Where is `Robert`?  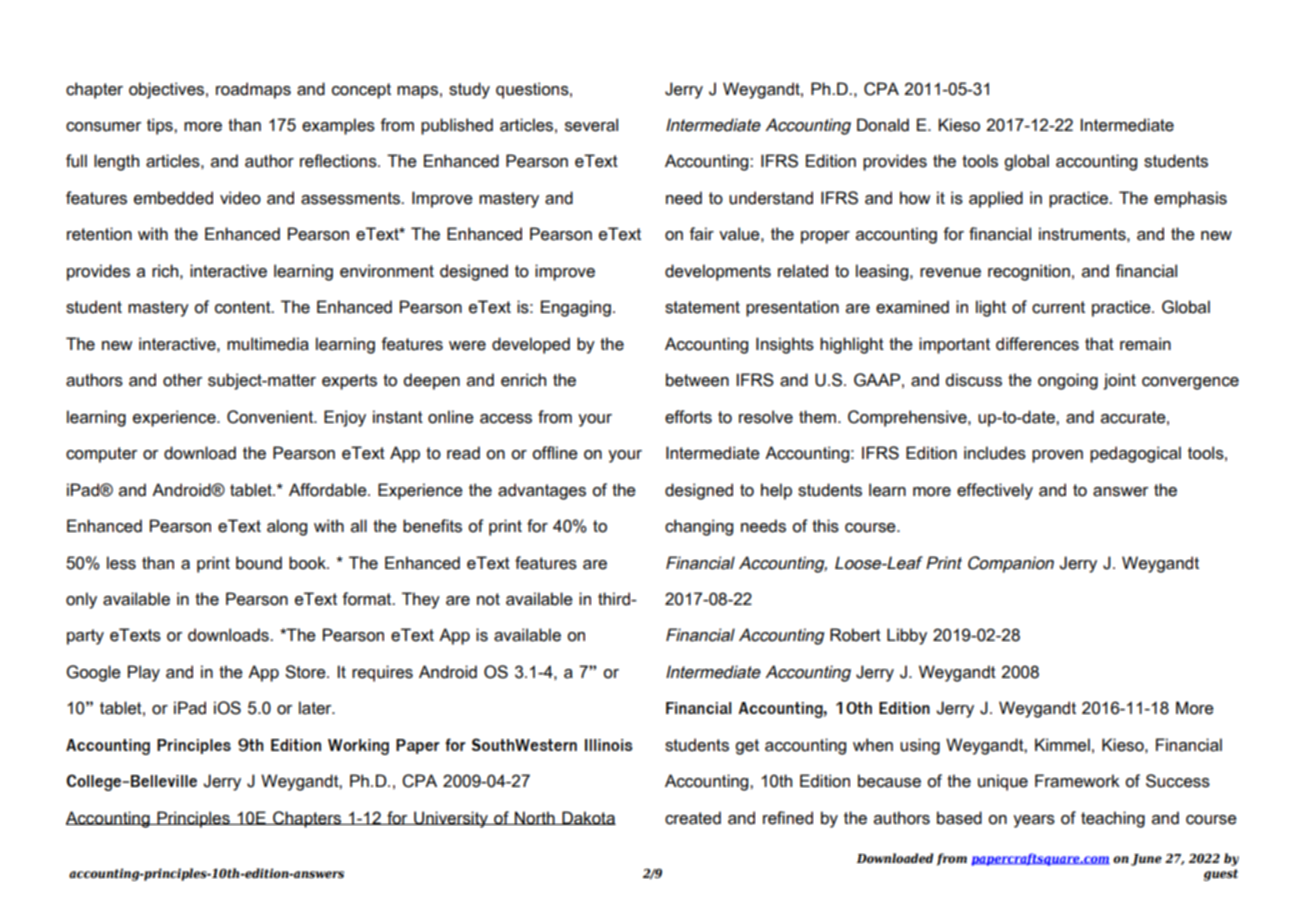 Robert is located at coordinates (855, 635).
